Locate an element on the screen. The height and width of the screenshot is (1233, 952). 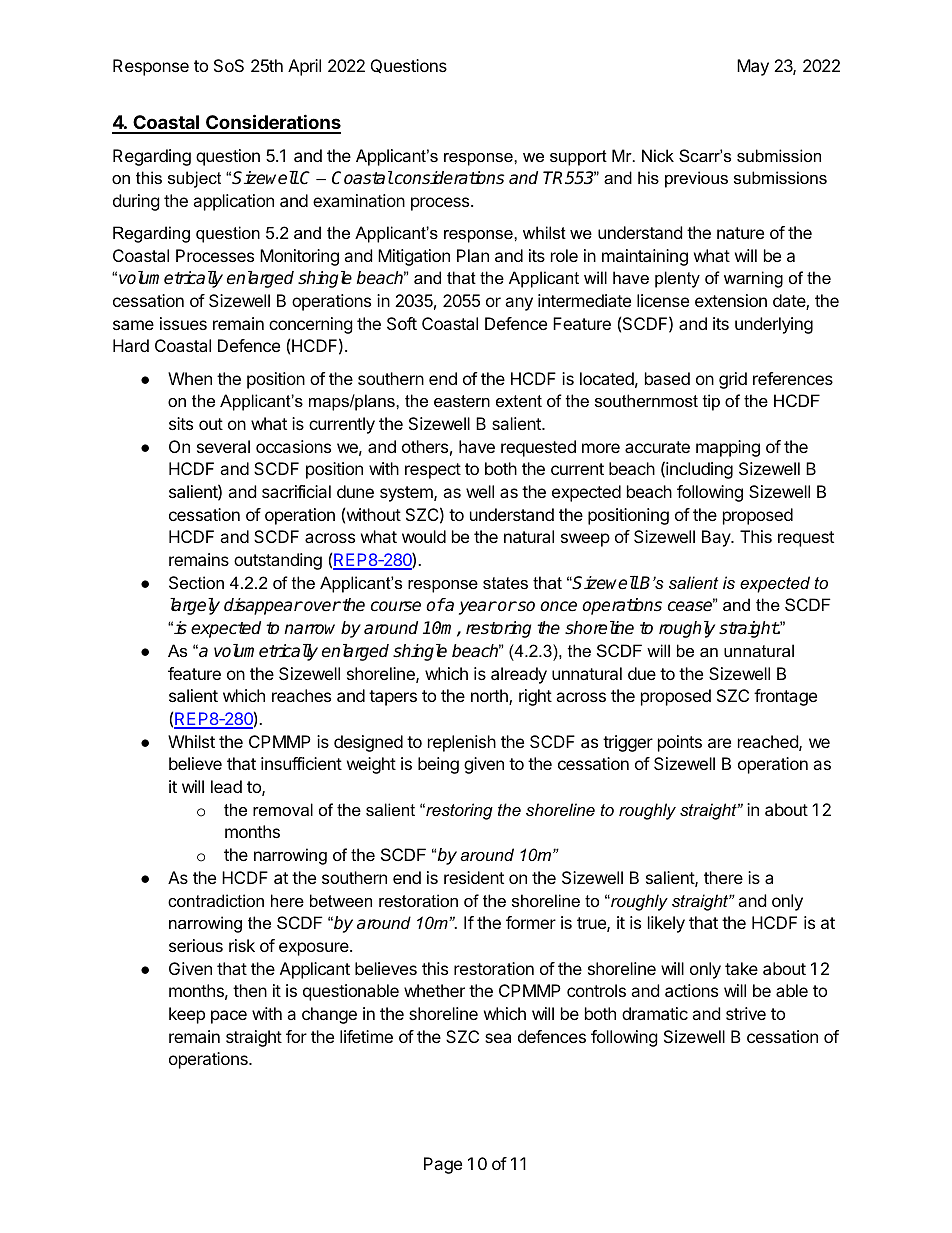
Page is located at coordinates (443, 1165).
